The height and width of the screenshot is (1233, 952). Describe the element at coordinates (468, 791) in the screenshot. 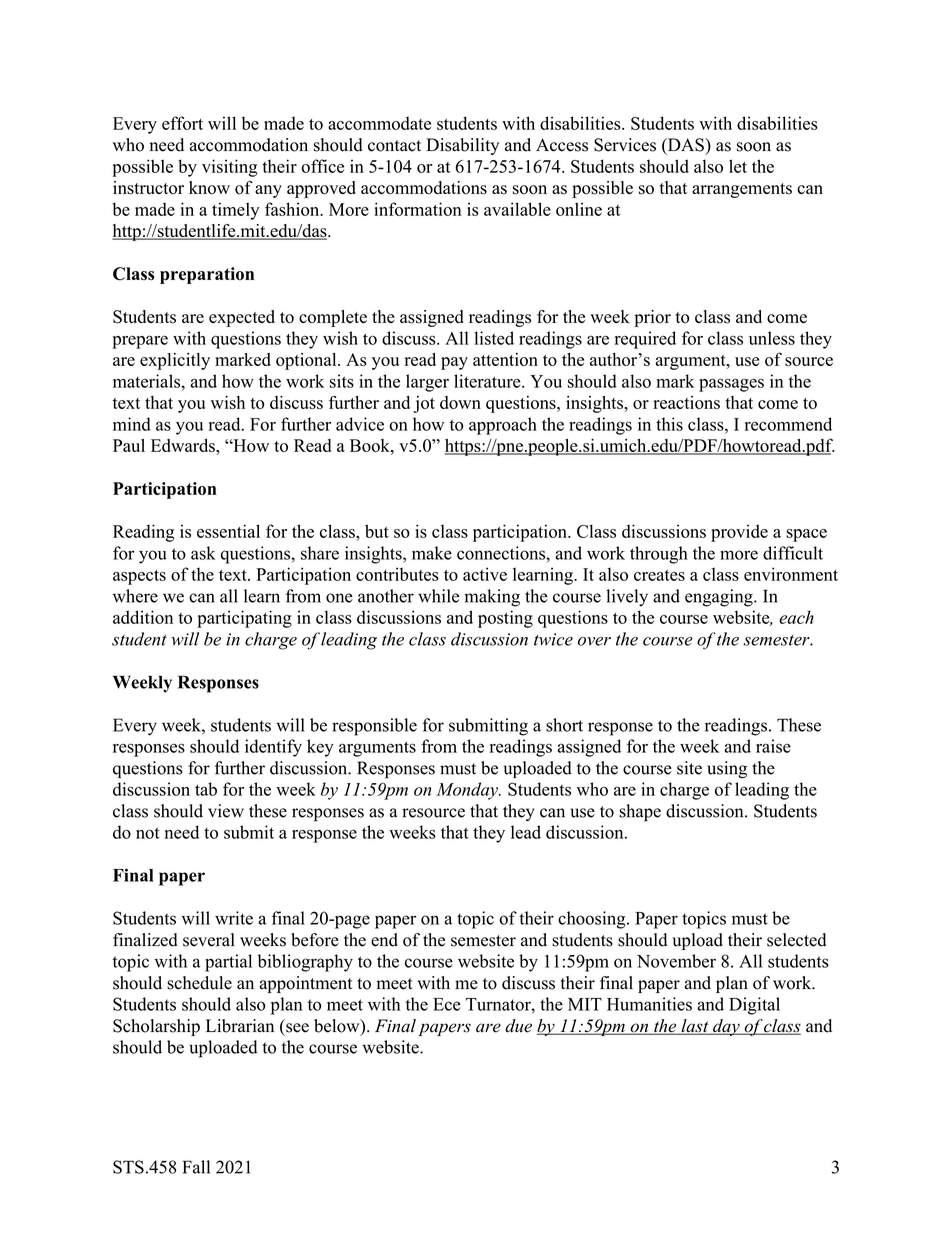

I see `Monday` at that location.
